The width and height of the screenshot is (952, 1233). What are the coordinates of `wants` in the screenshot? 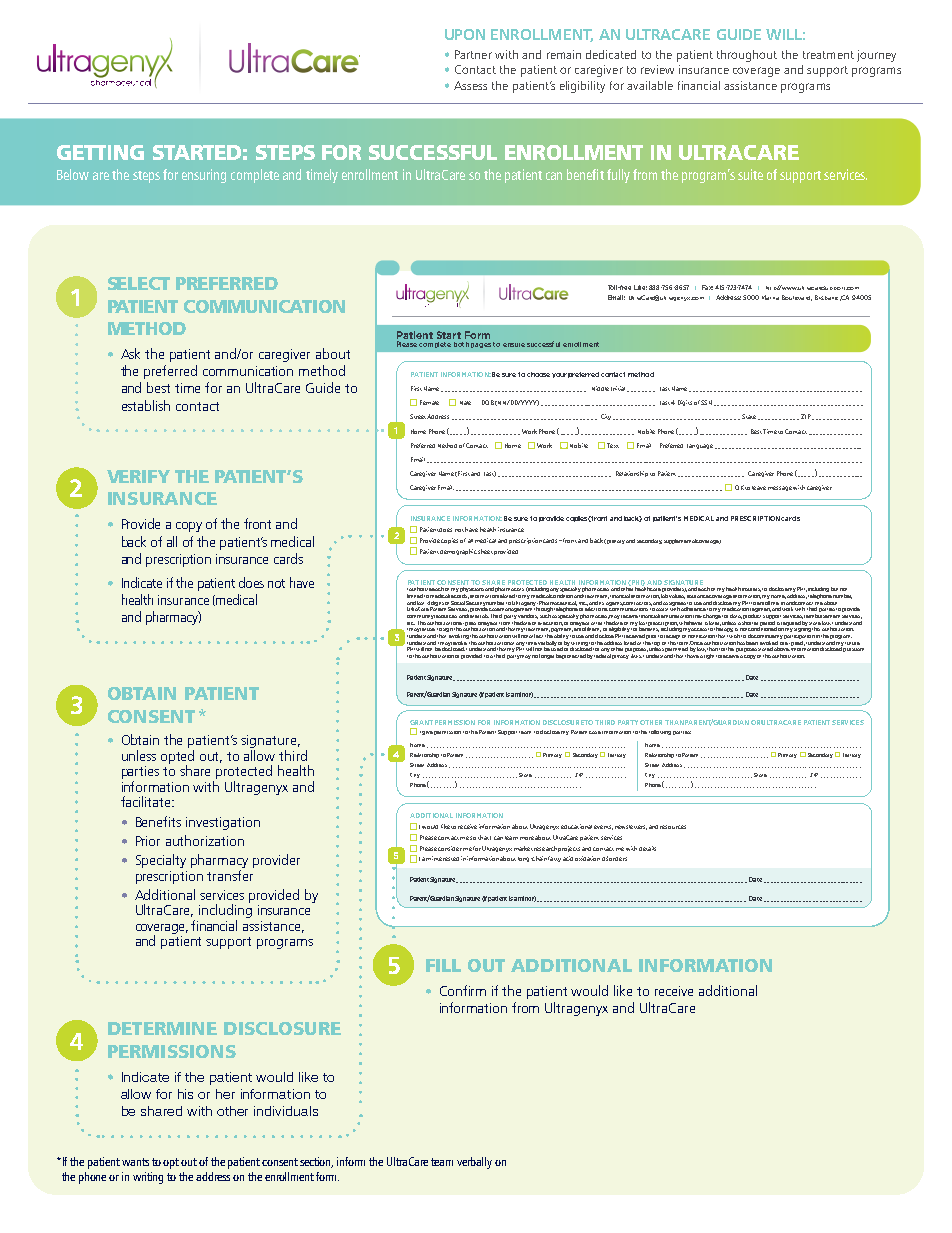 It's located at (135, 1162).
